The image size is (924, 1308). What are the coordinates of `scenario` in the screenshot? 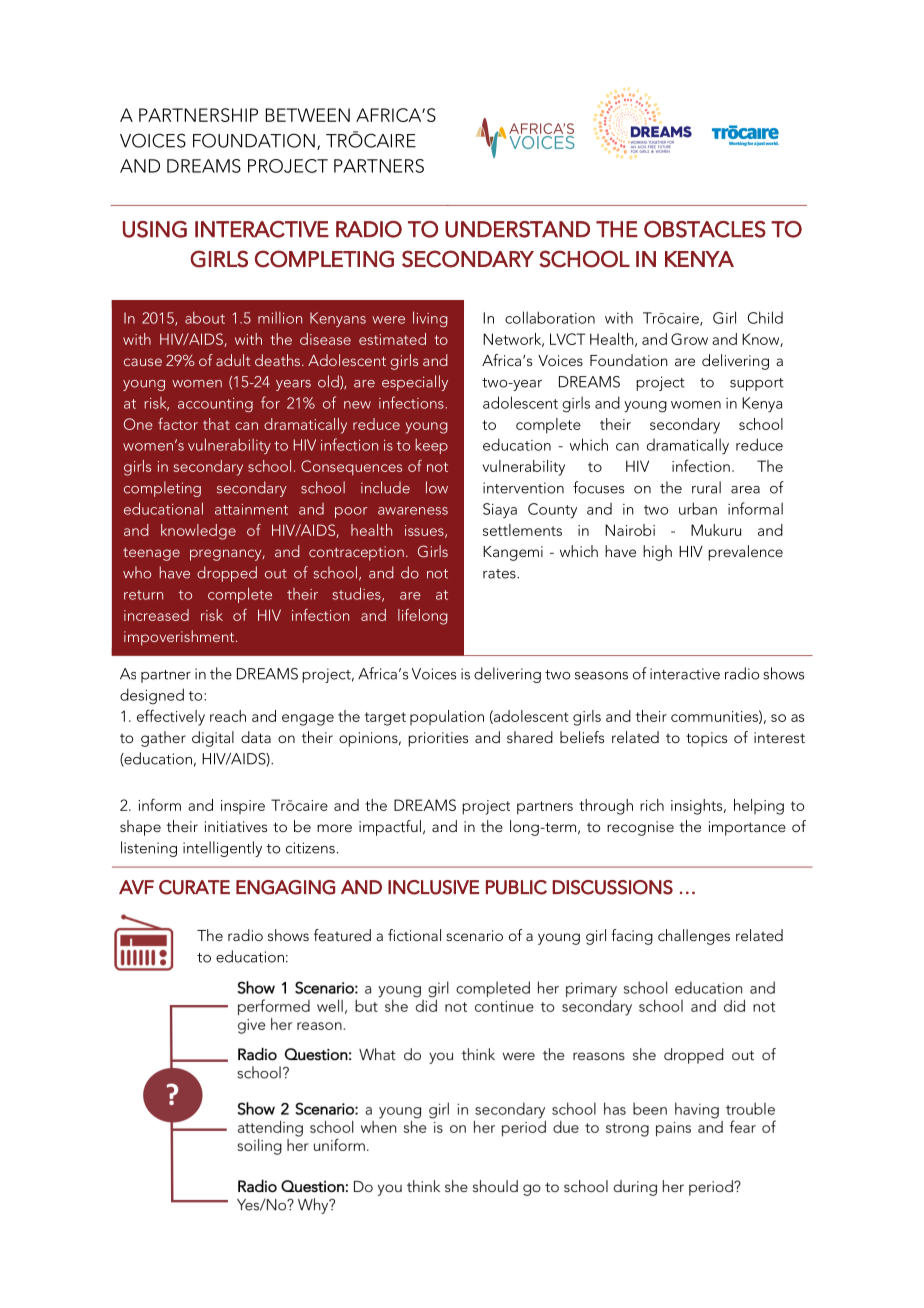 It's located at (474, 935).
